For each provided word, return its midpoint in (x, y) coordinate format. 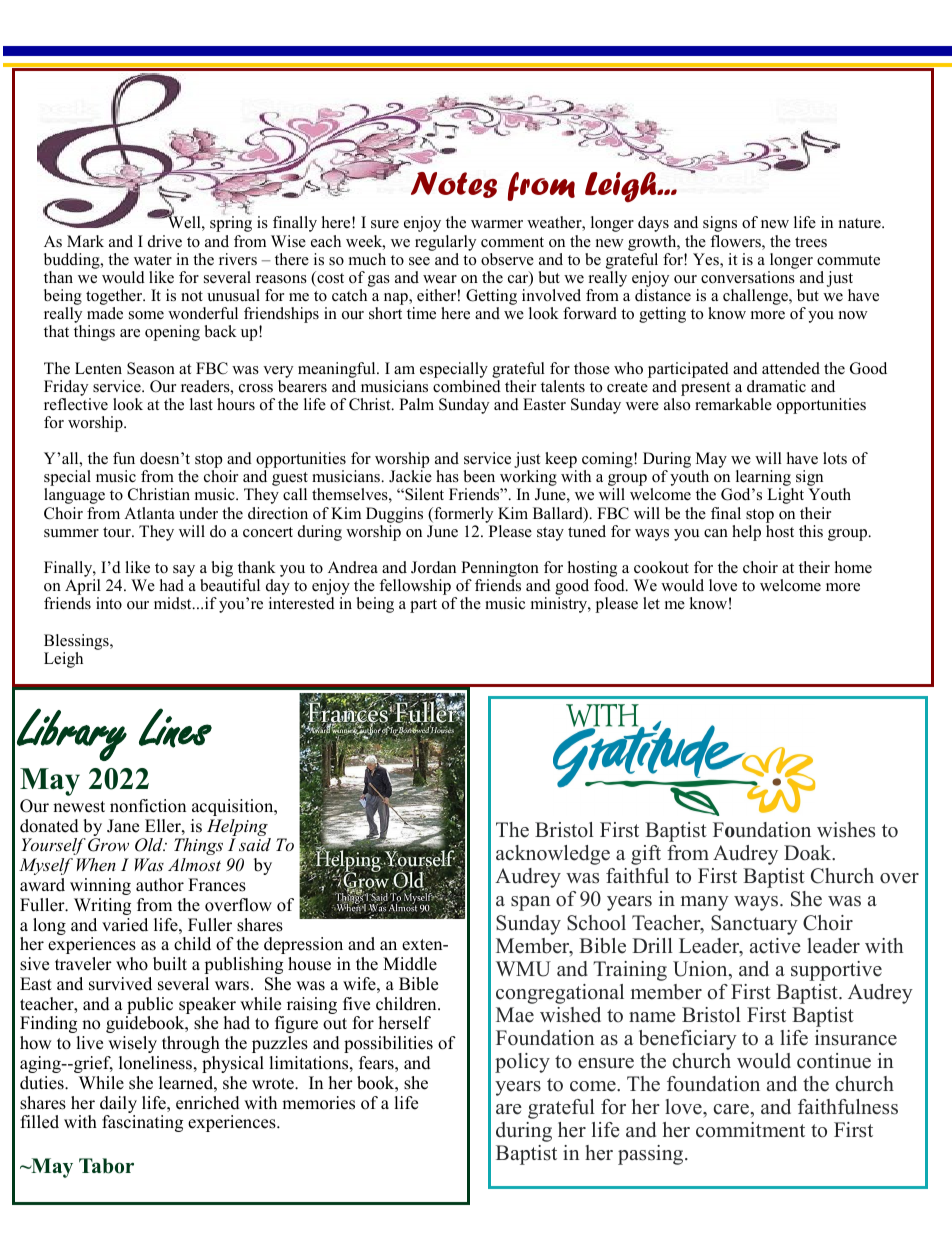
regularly (445, 243)
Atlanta (149, 513)
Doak (809, 853)
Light (785, 496)
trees (811, 242)
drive (165, 241)
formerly (462, 515)
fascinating (142, 1123)
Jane (123, 826)
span (531, 903)
